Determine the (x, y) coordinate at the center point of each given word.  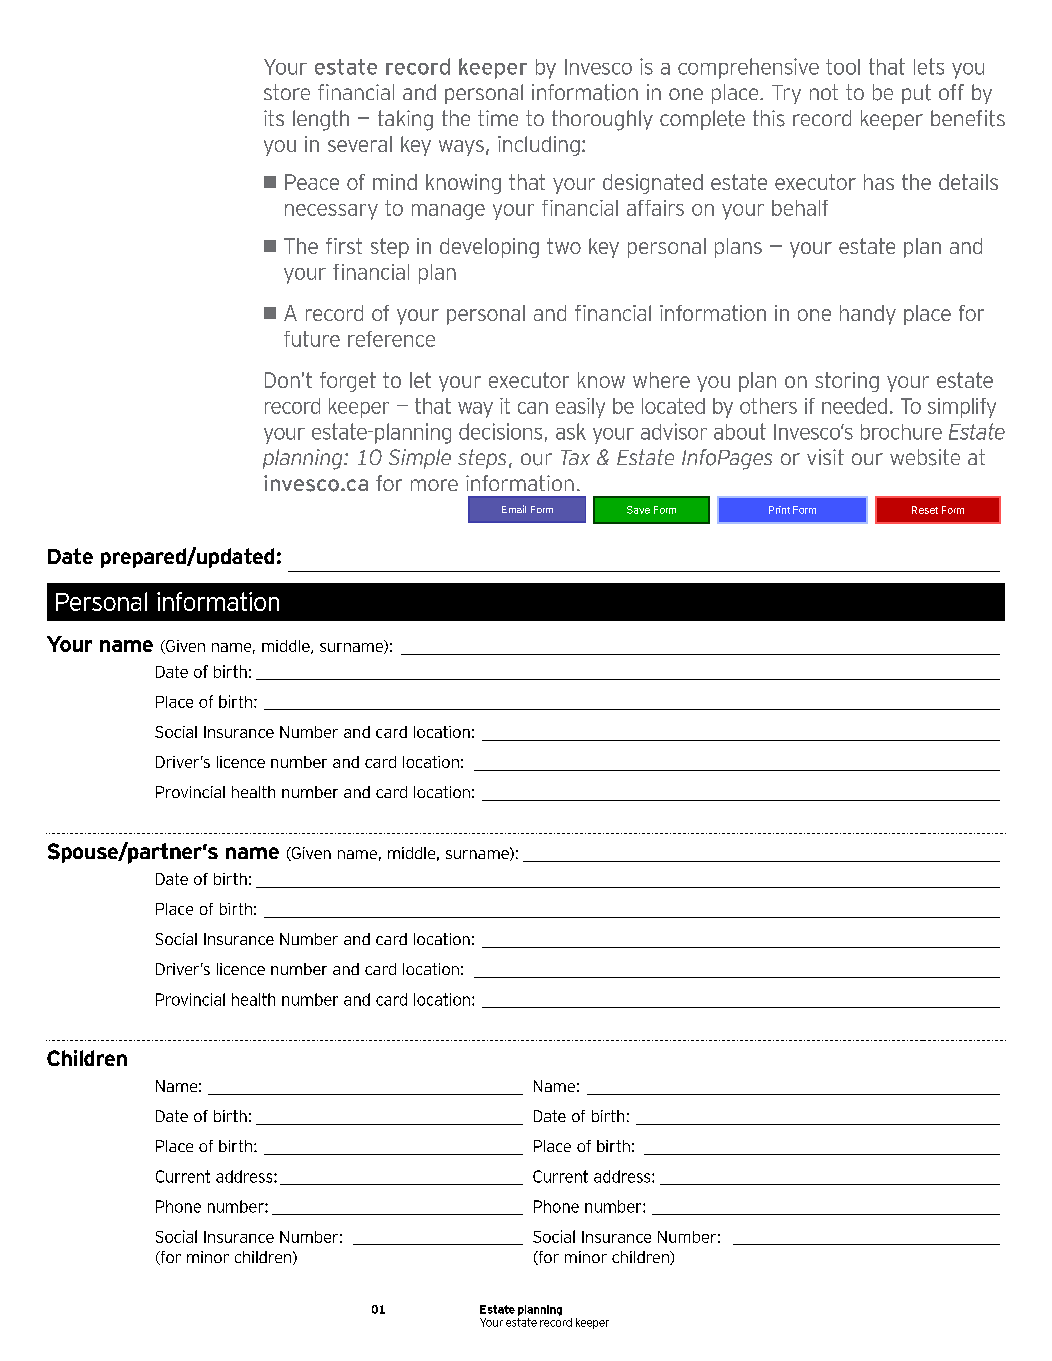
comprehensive (748, 68)
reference (391, 339)
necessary (331, 212)
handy (868, 315)
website (925, 457)
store (287, 92)
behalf (800, 208)
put (916, 94)
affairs (655, 208)
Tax (575, 457)
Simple (420, 459)
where (661, 380)
